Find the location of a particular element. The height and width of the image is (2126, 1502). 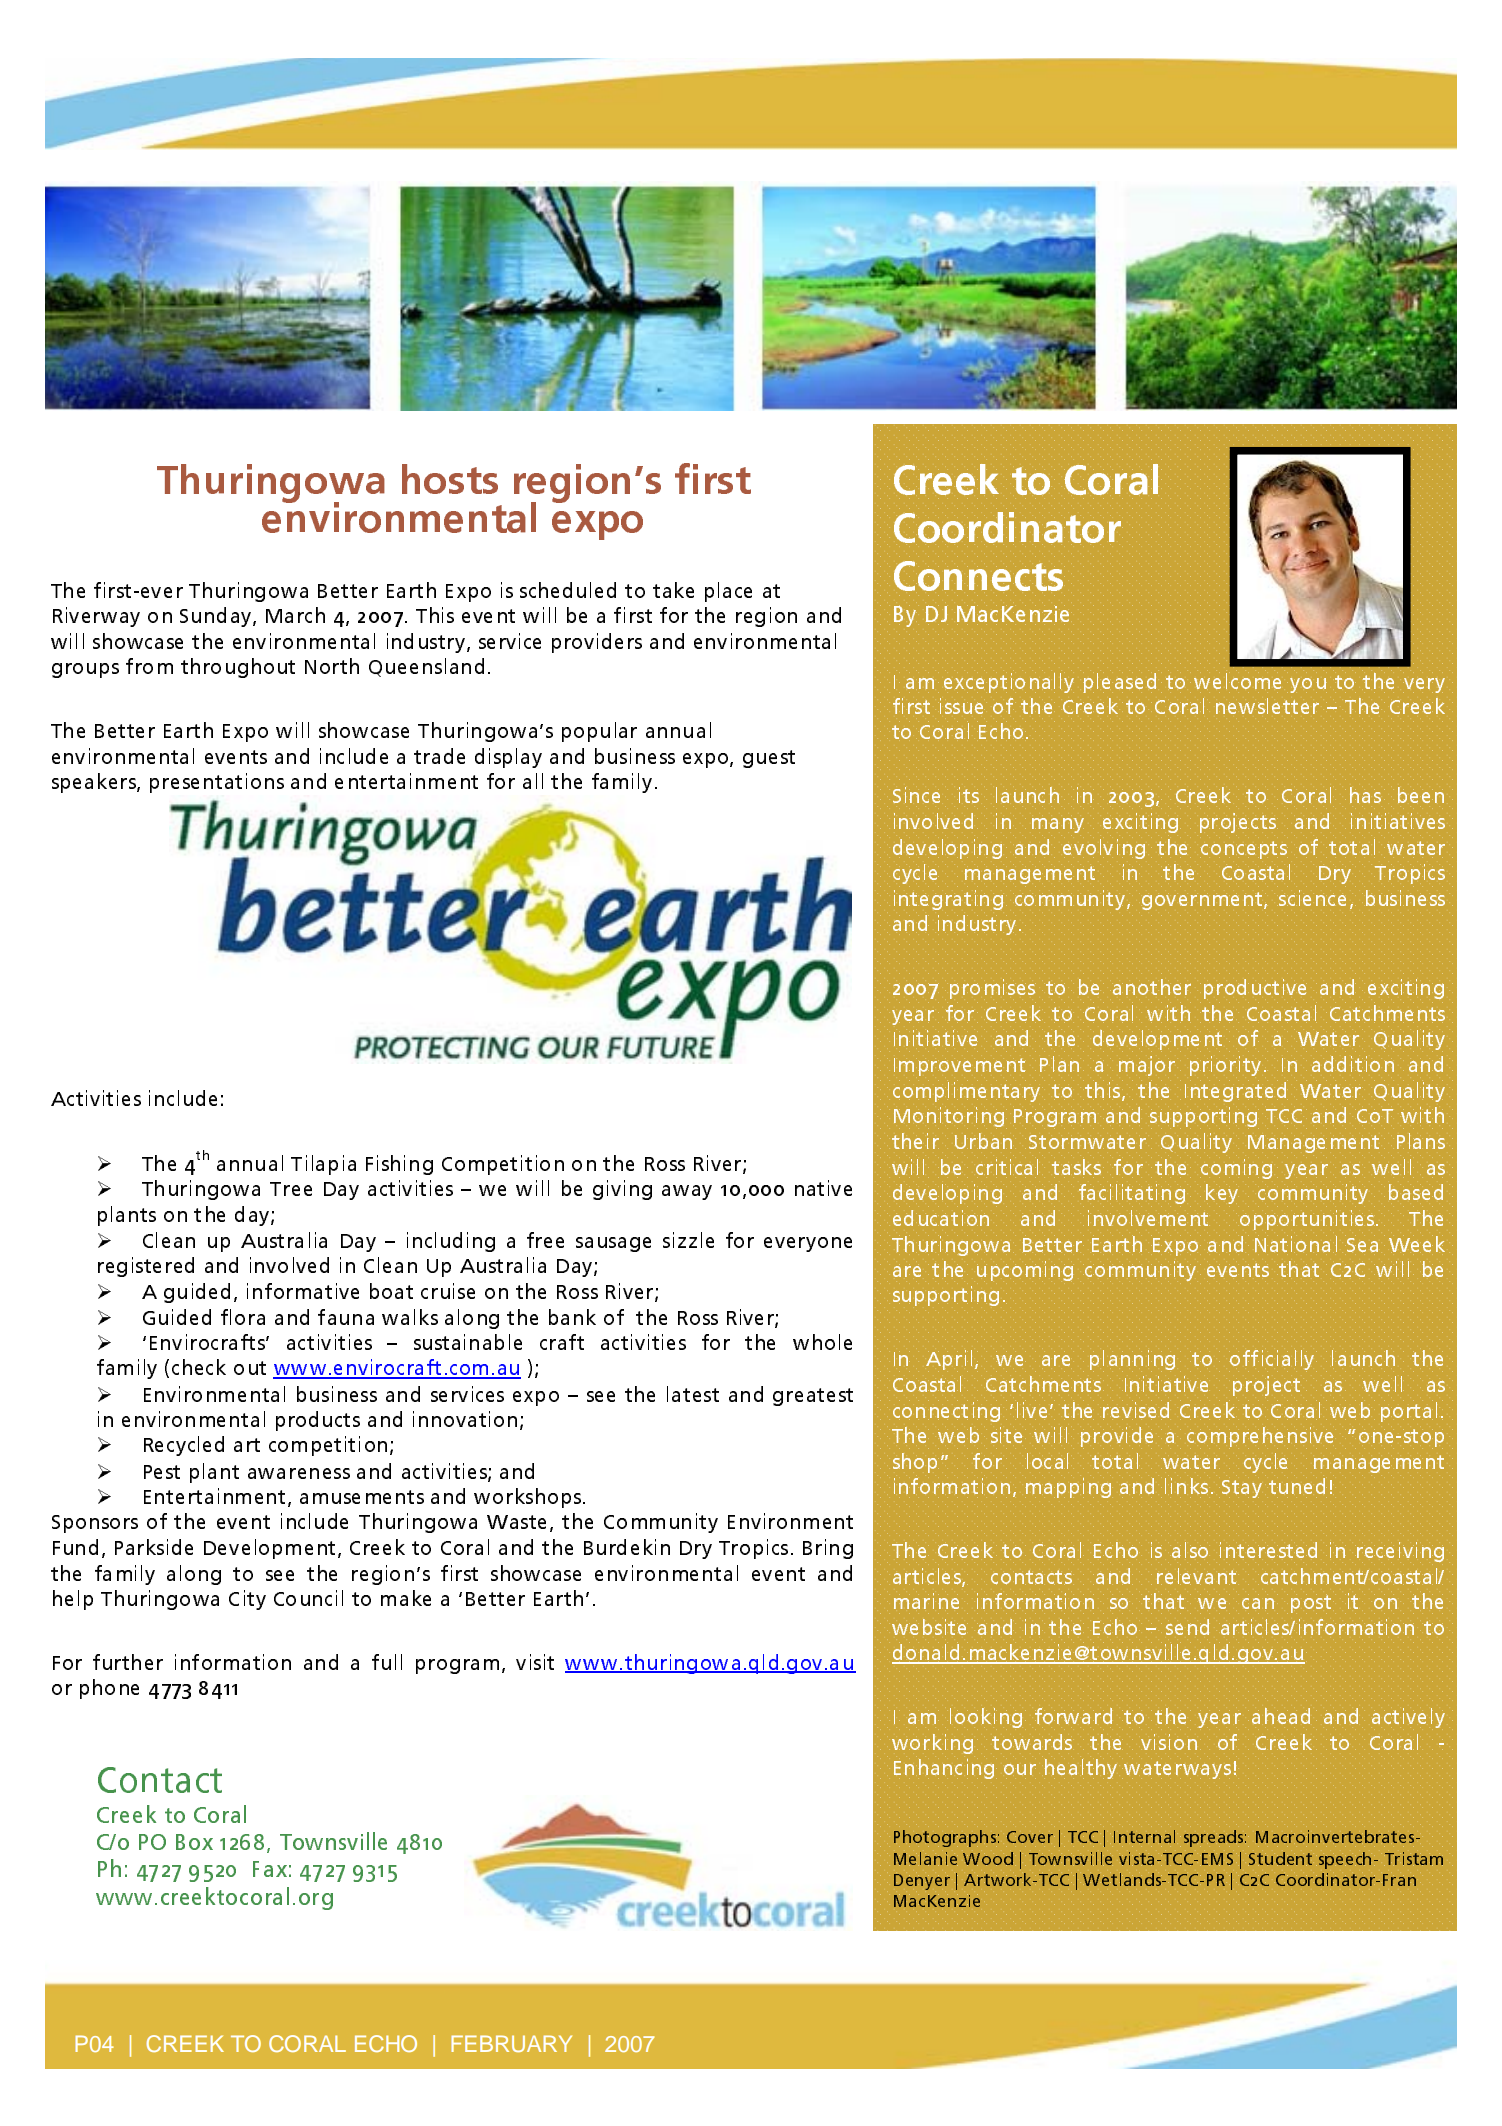

Box is located at coordinates (194, 1842).
